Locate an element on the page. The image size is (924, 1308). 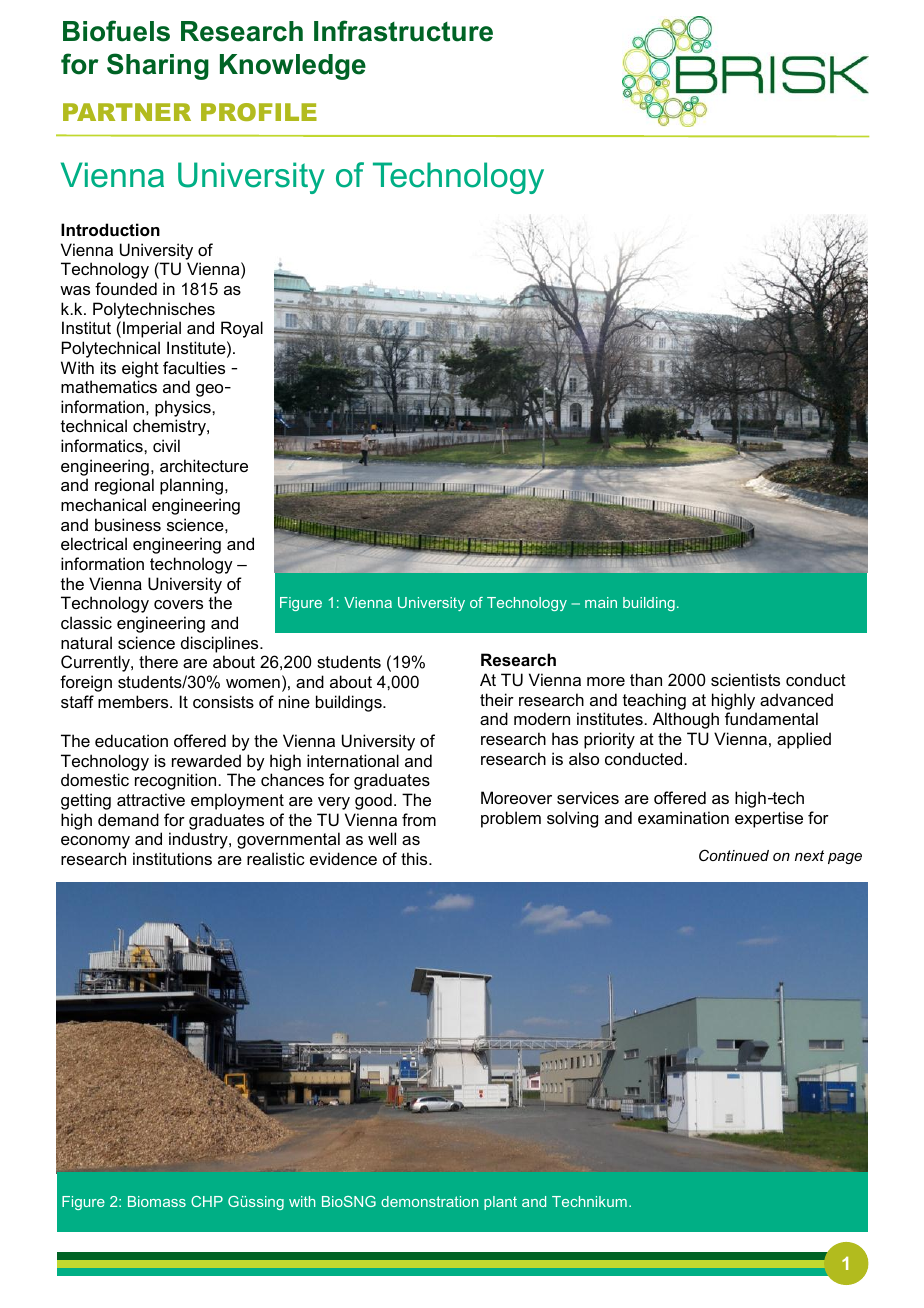
Infrastructure is located at coordinates (403, 31).
